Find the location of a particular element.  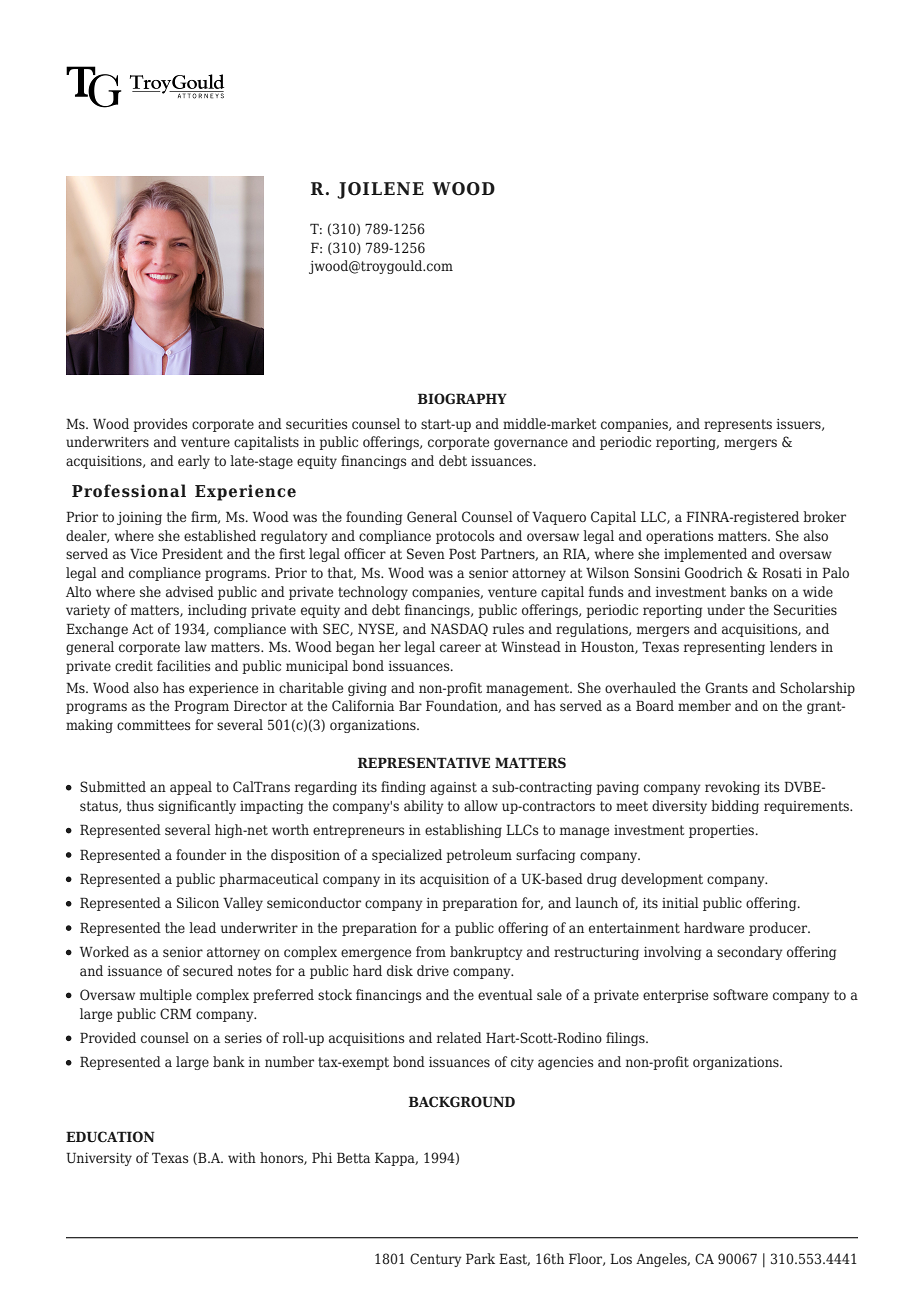

secured is located at coordinates (208, 970).
